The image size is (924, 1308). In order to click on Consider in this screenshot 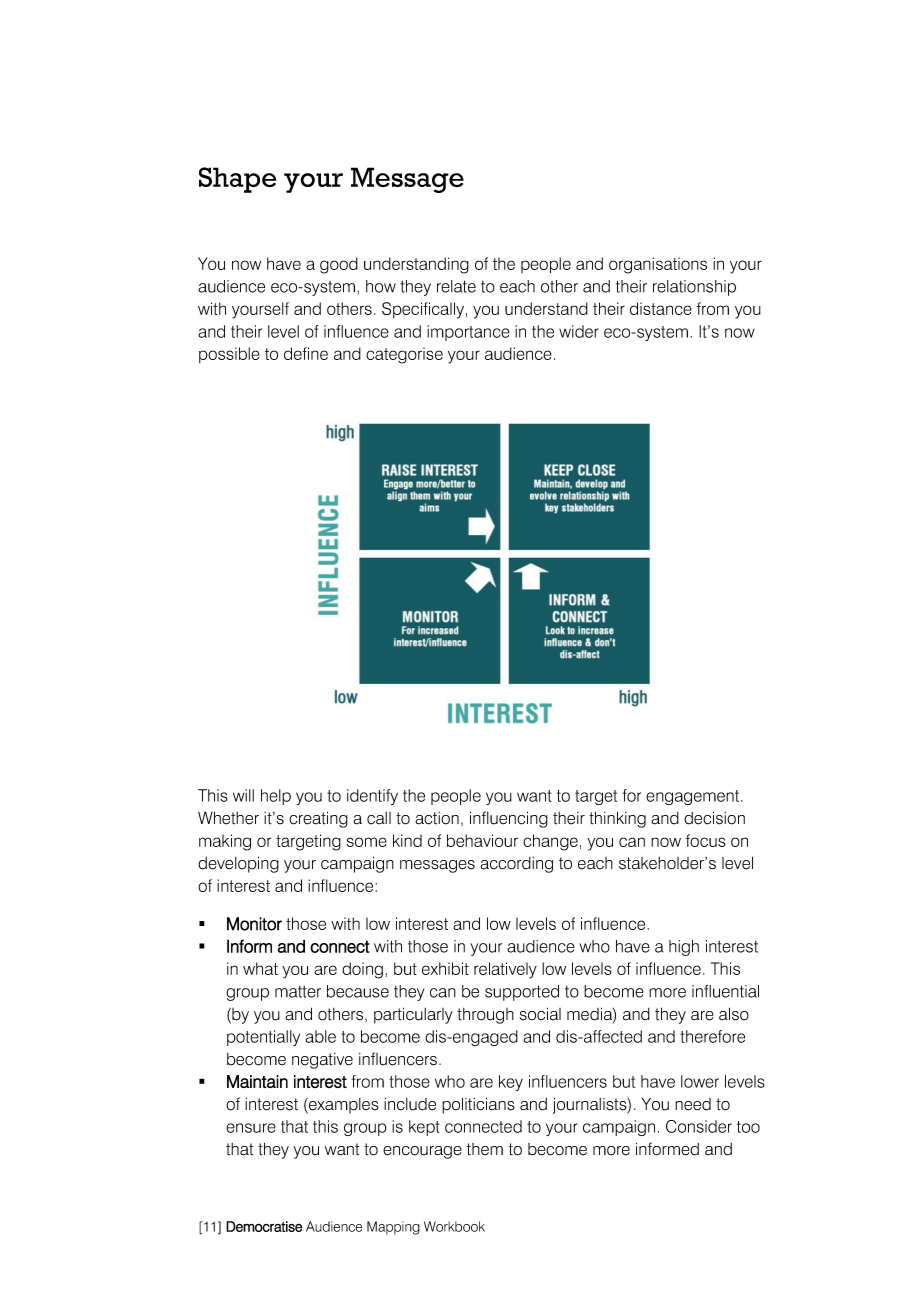, I will do `click(699, 1126)`.
